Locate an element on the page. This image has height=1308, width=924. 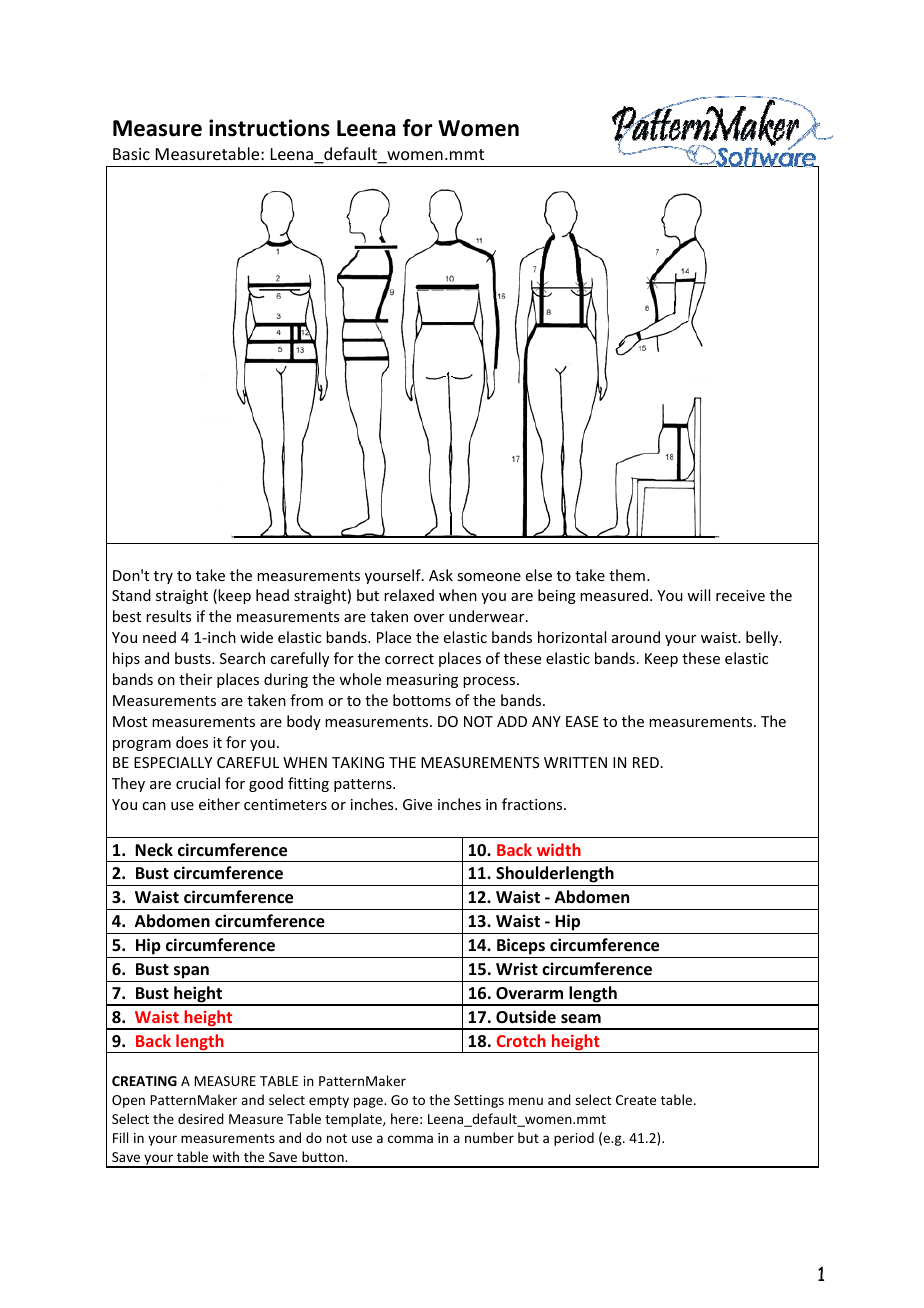
WRITTEN is located at coordinates (575, 762).
